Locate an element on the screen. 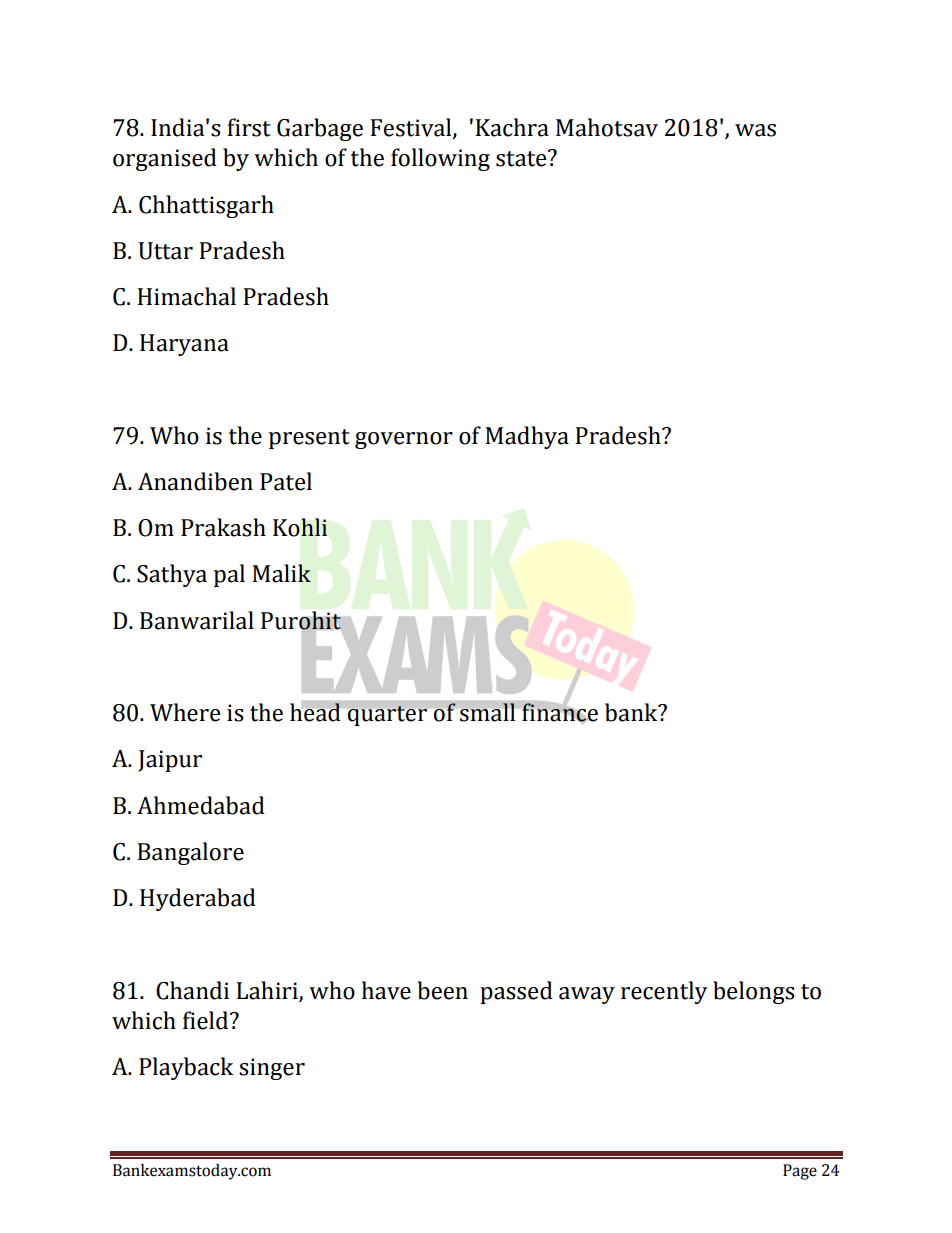  Ahmedabad is located at coordinates (201, 805).
